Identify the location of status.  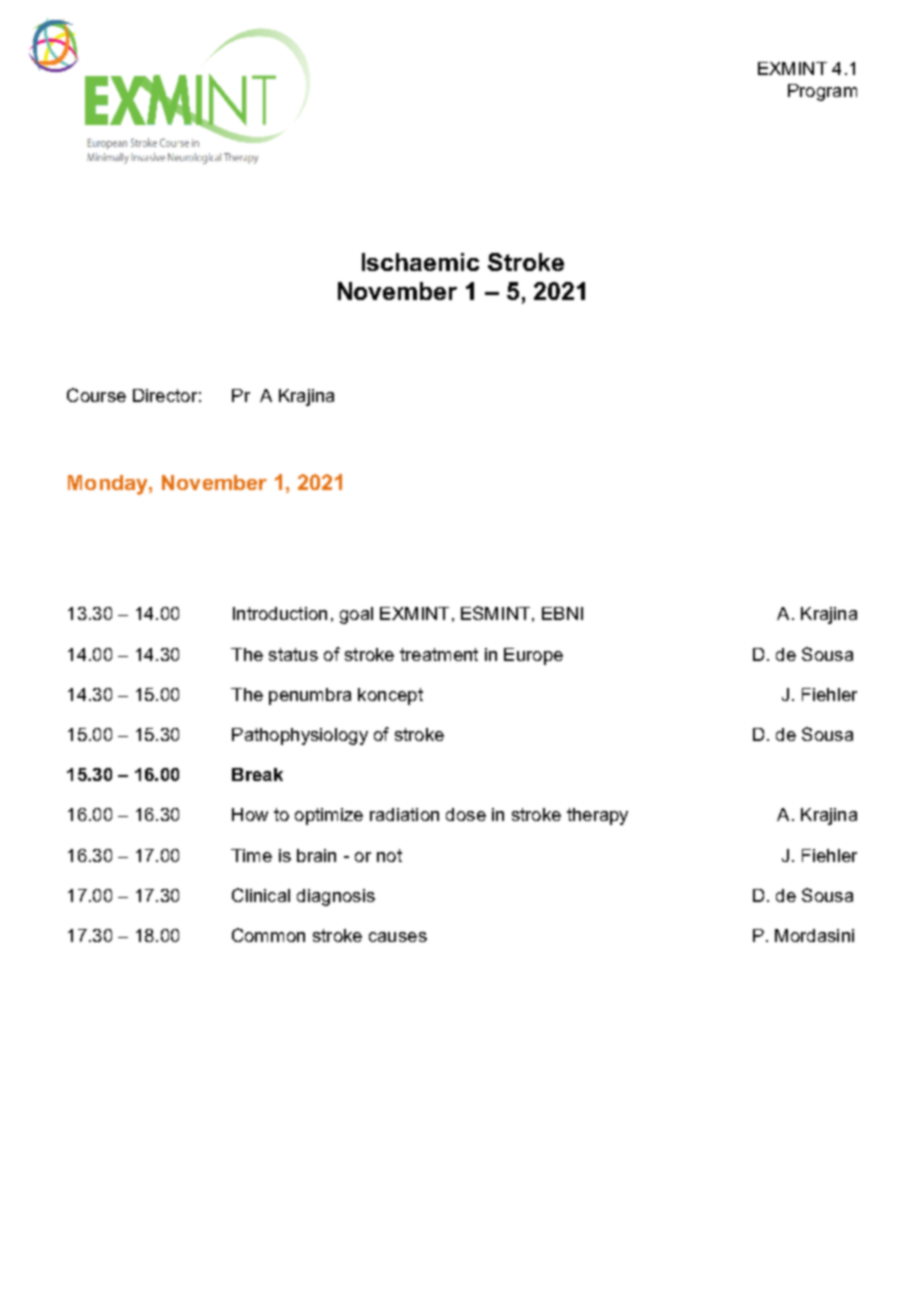
(293, 654).
